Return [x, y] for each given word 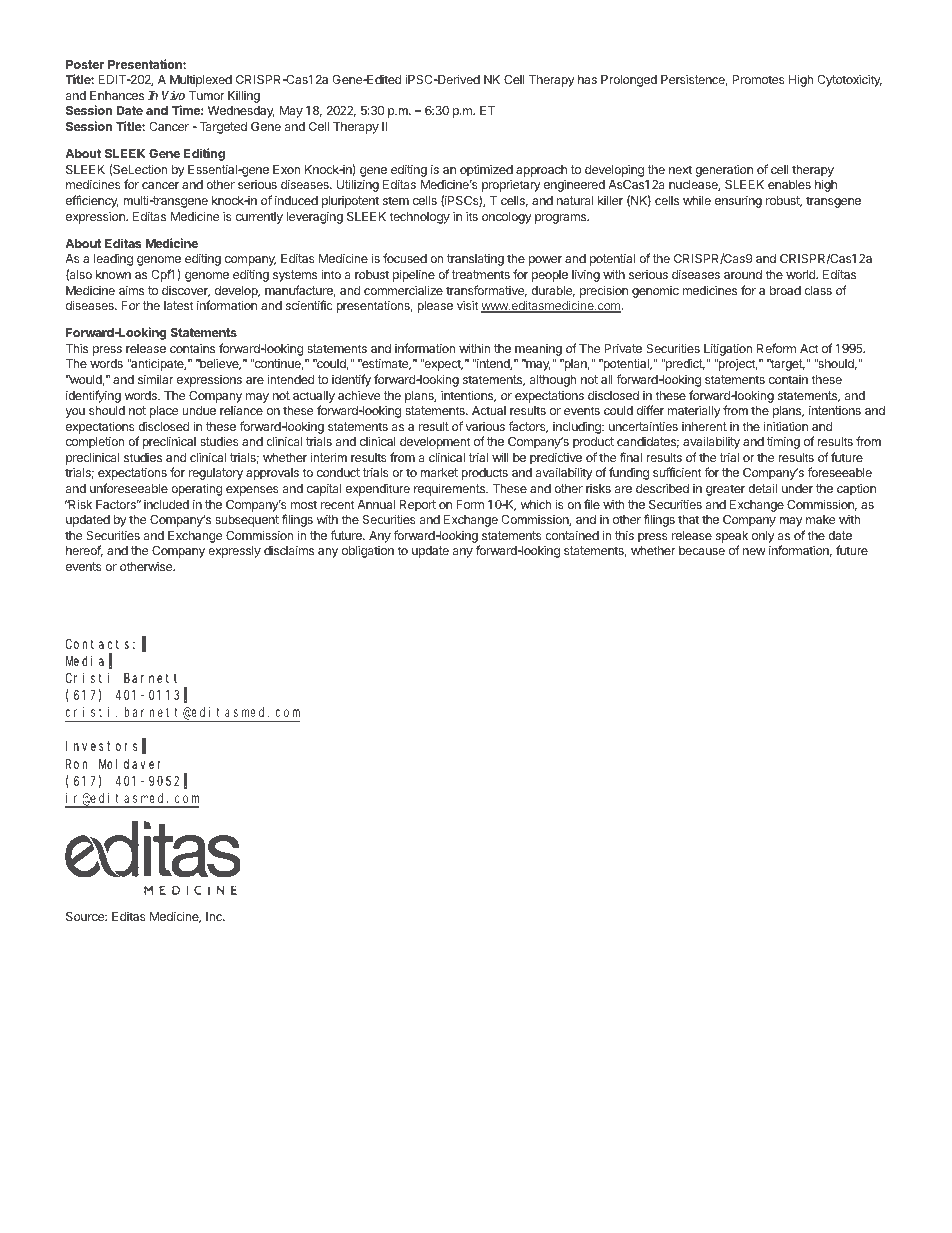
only [763, 537]
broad [785, 290]
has [587, 79]
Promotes [759, 79]
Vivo [173, 95]
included [166, 504]
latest [179, 305]
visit [468, 305]
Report [418, 506]
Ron [76, 764]
